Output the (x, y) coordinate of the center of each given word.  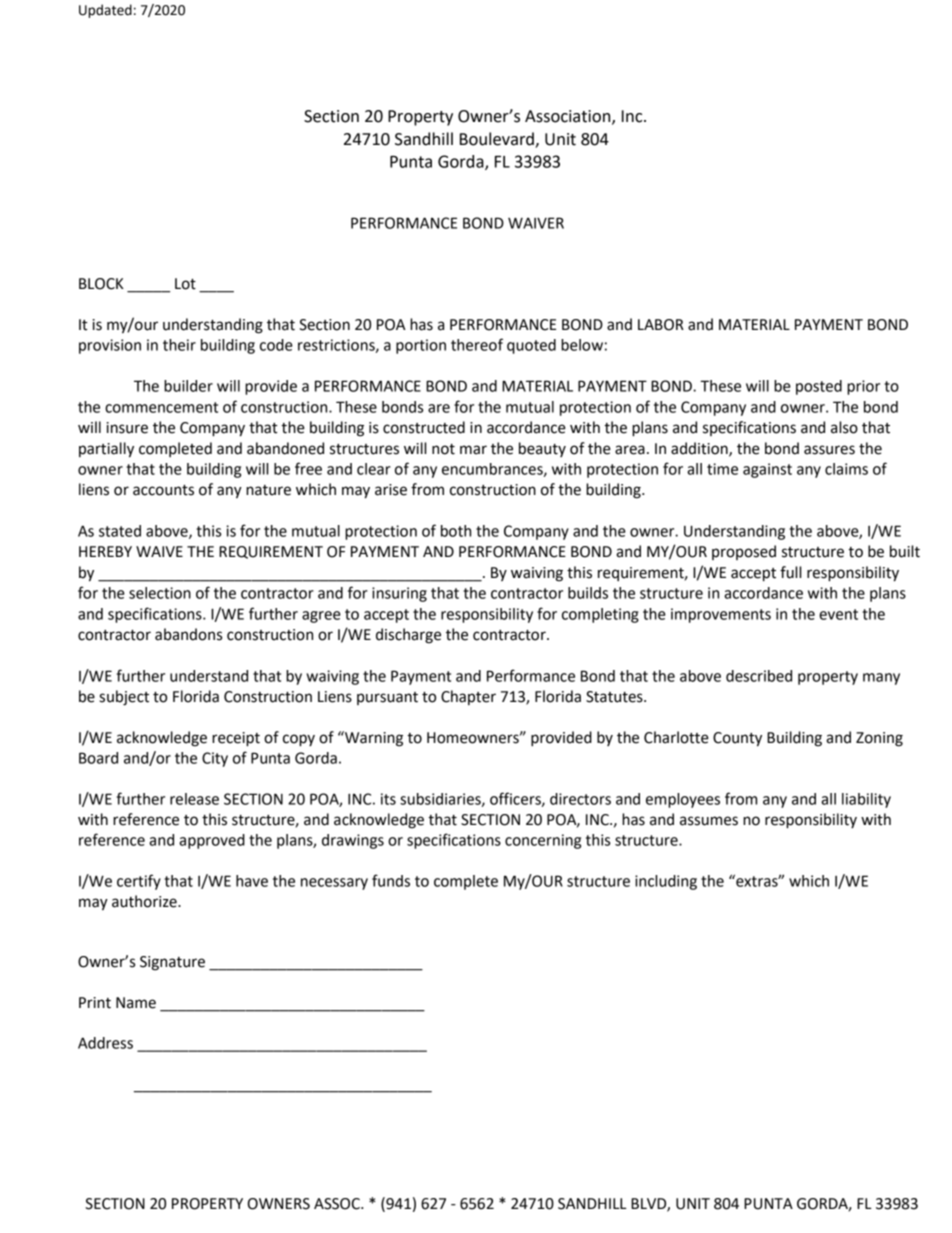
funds (391, 880)
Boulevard (497, 139)
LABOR (661, 325)
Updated (105, 11)
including (666, 882)
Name (136, 1003)
